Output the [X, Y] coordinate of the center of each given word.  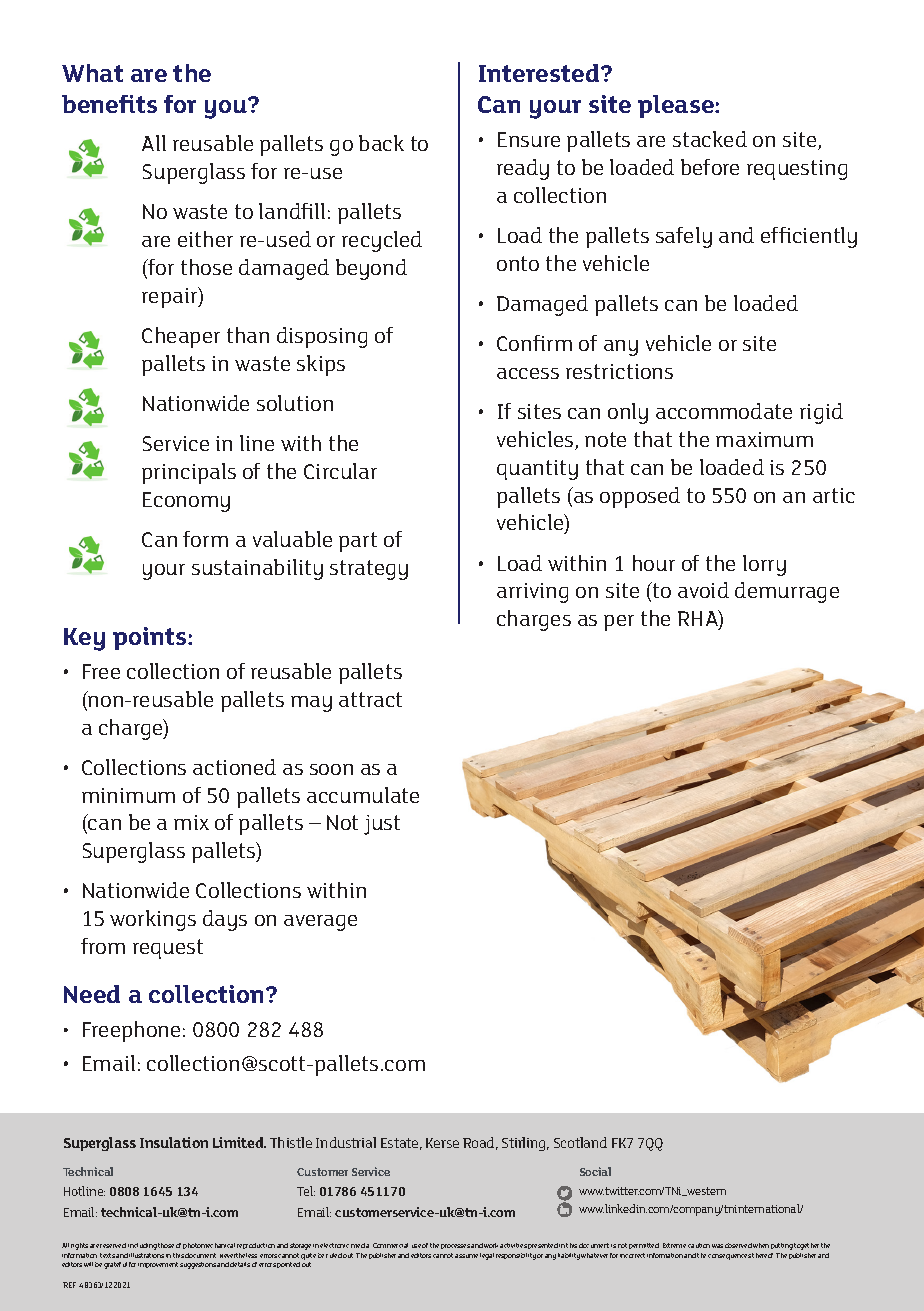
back [381, 143]
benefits [109, 104]
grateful [115, 1265]
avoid [703, 590]
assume [466, 1256]
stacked [710, 139]
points [151, 638]
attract [370, 699]
